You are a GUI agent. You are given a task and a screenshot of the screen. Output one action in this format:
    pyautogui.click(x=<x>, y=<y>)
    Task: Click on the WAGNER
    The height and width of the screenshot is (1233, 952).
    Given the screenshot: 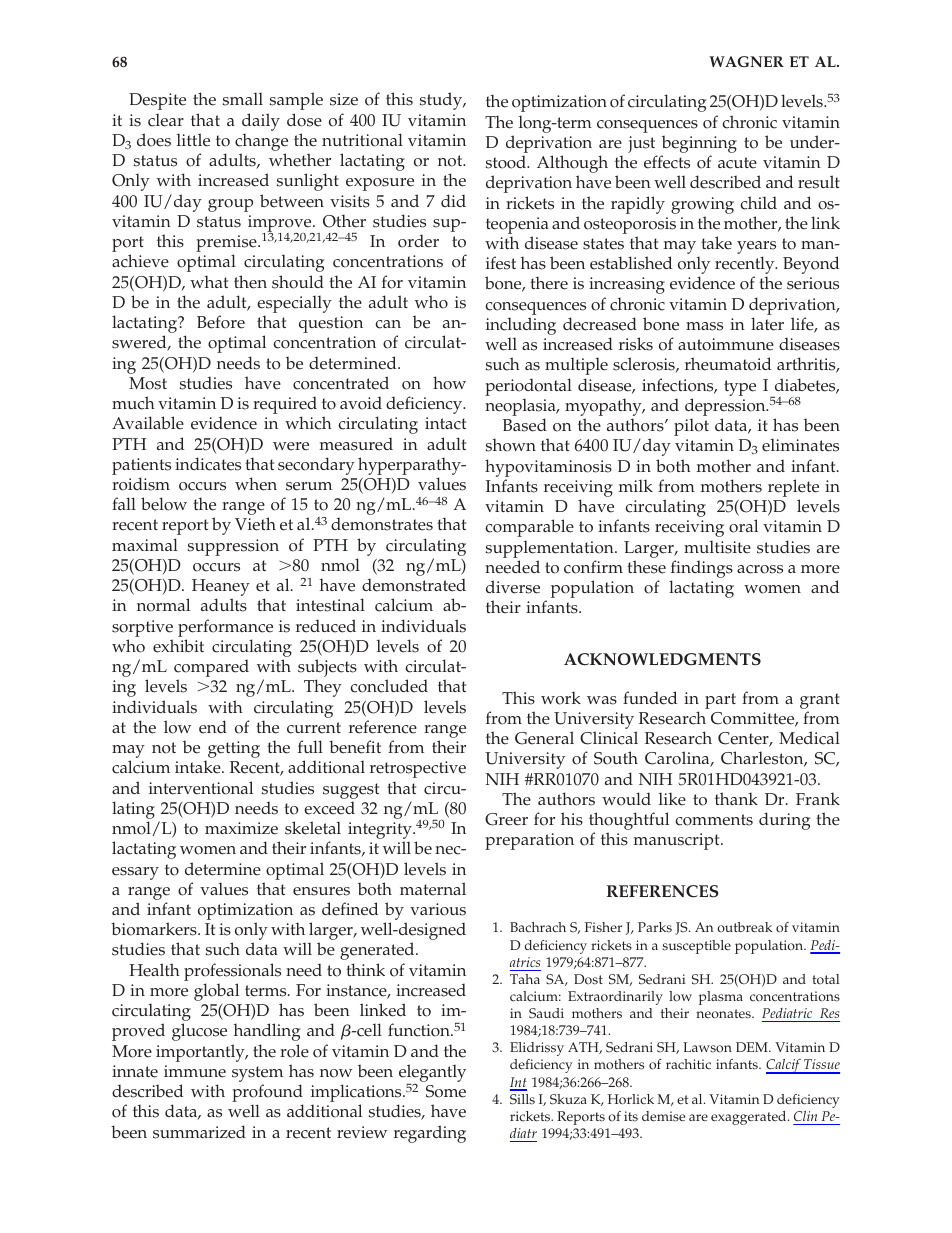 What is the action you would take?
    pyautogui.click(x=746, y=61)
